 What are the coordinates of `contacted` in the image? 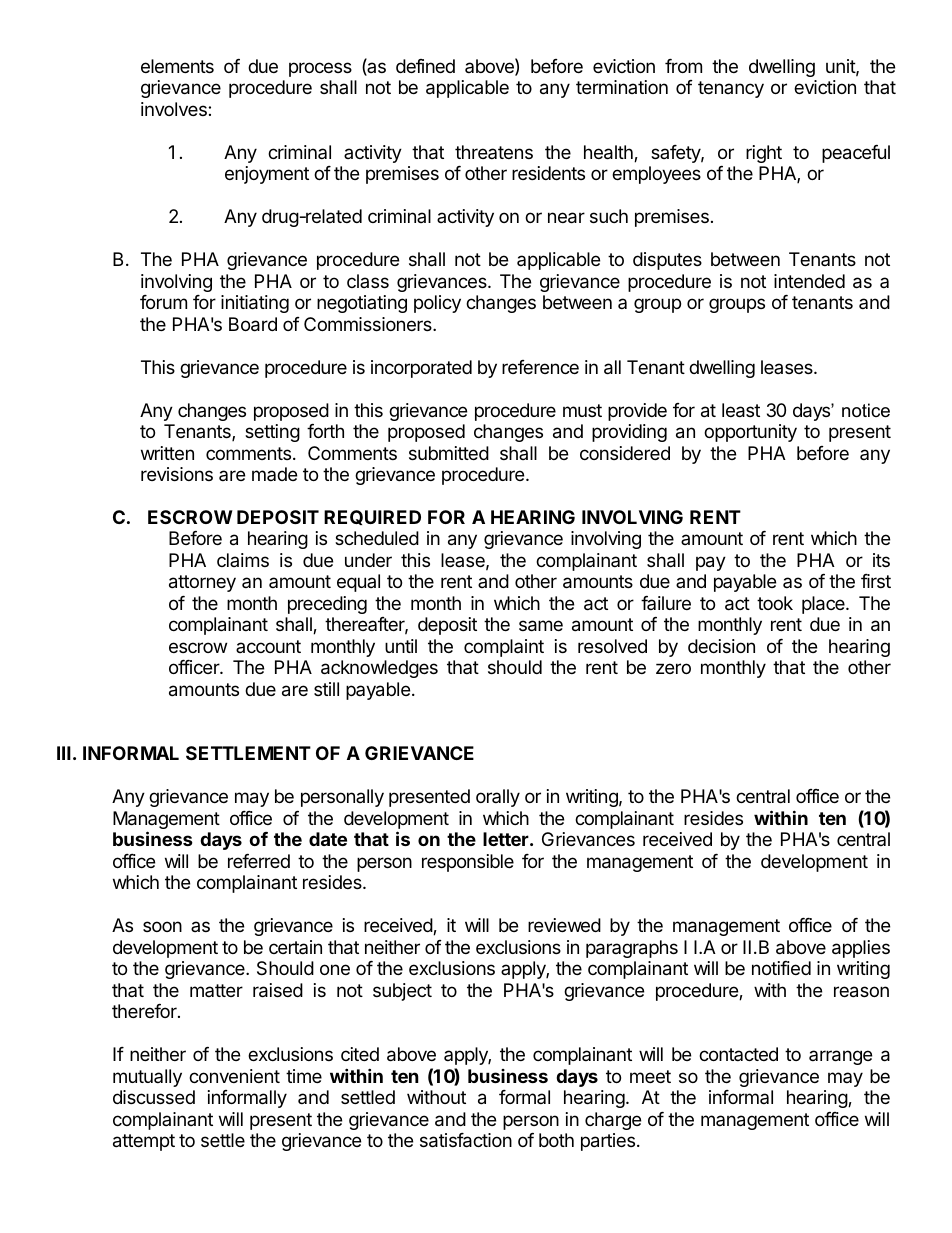 It's located at (738, 1054).
